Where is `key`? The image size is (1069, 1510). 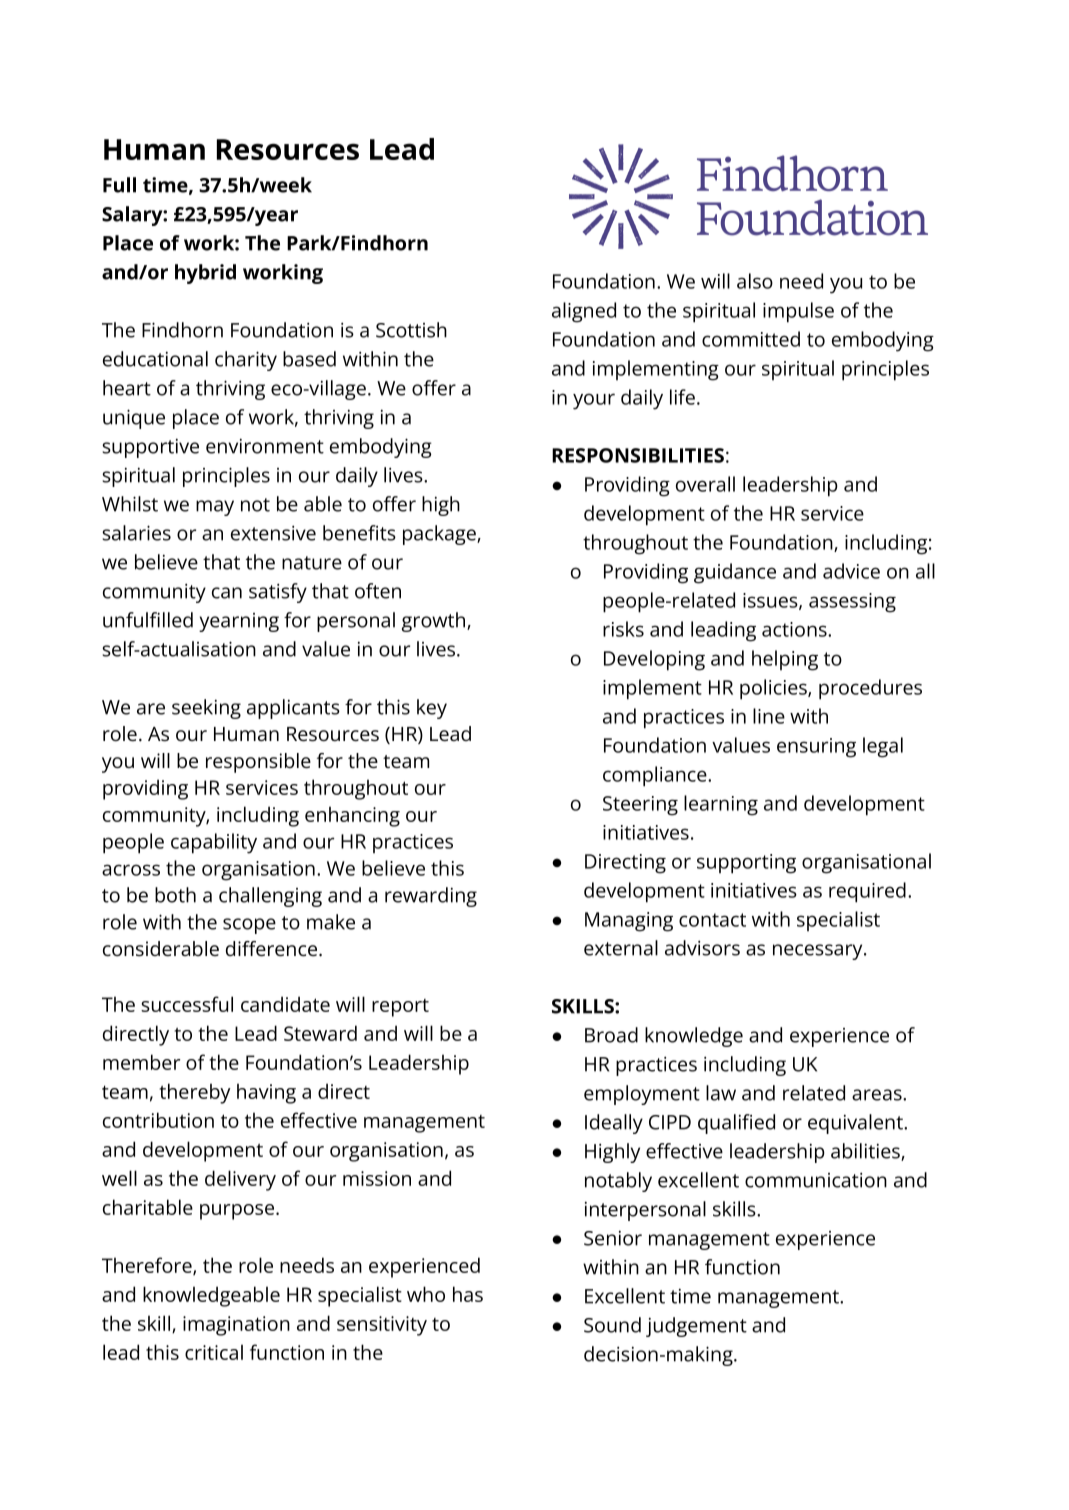 key is located at coordinates (432, 709).
